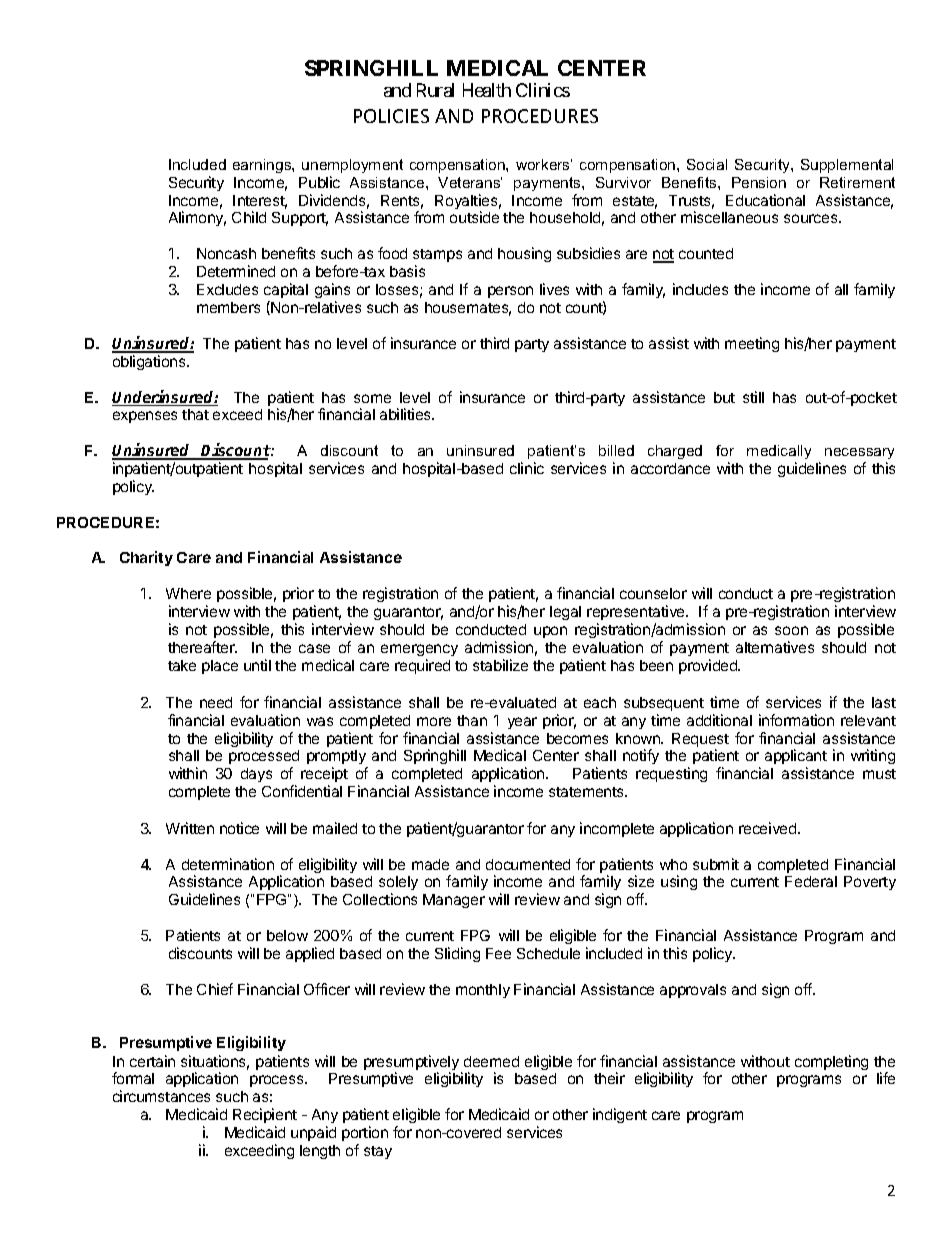  I want to click on deemed, so click(491, 1061).
